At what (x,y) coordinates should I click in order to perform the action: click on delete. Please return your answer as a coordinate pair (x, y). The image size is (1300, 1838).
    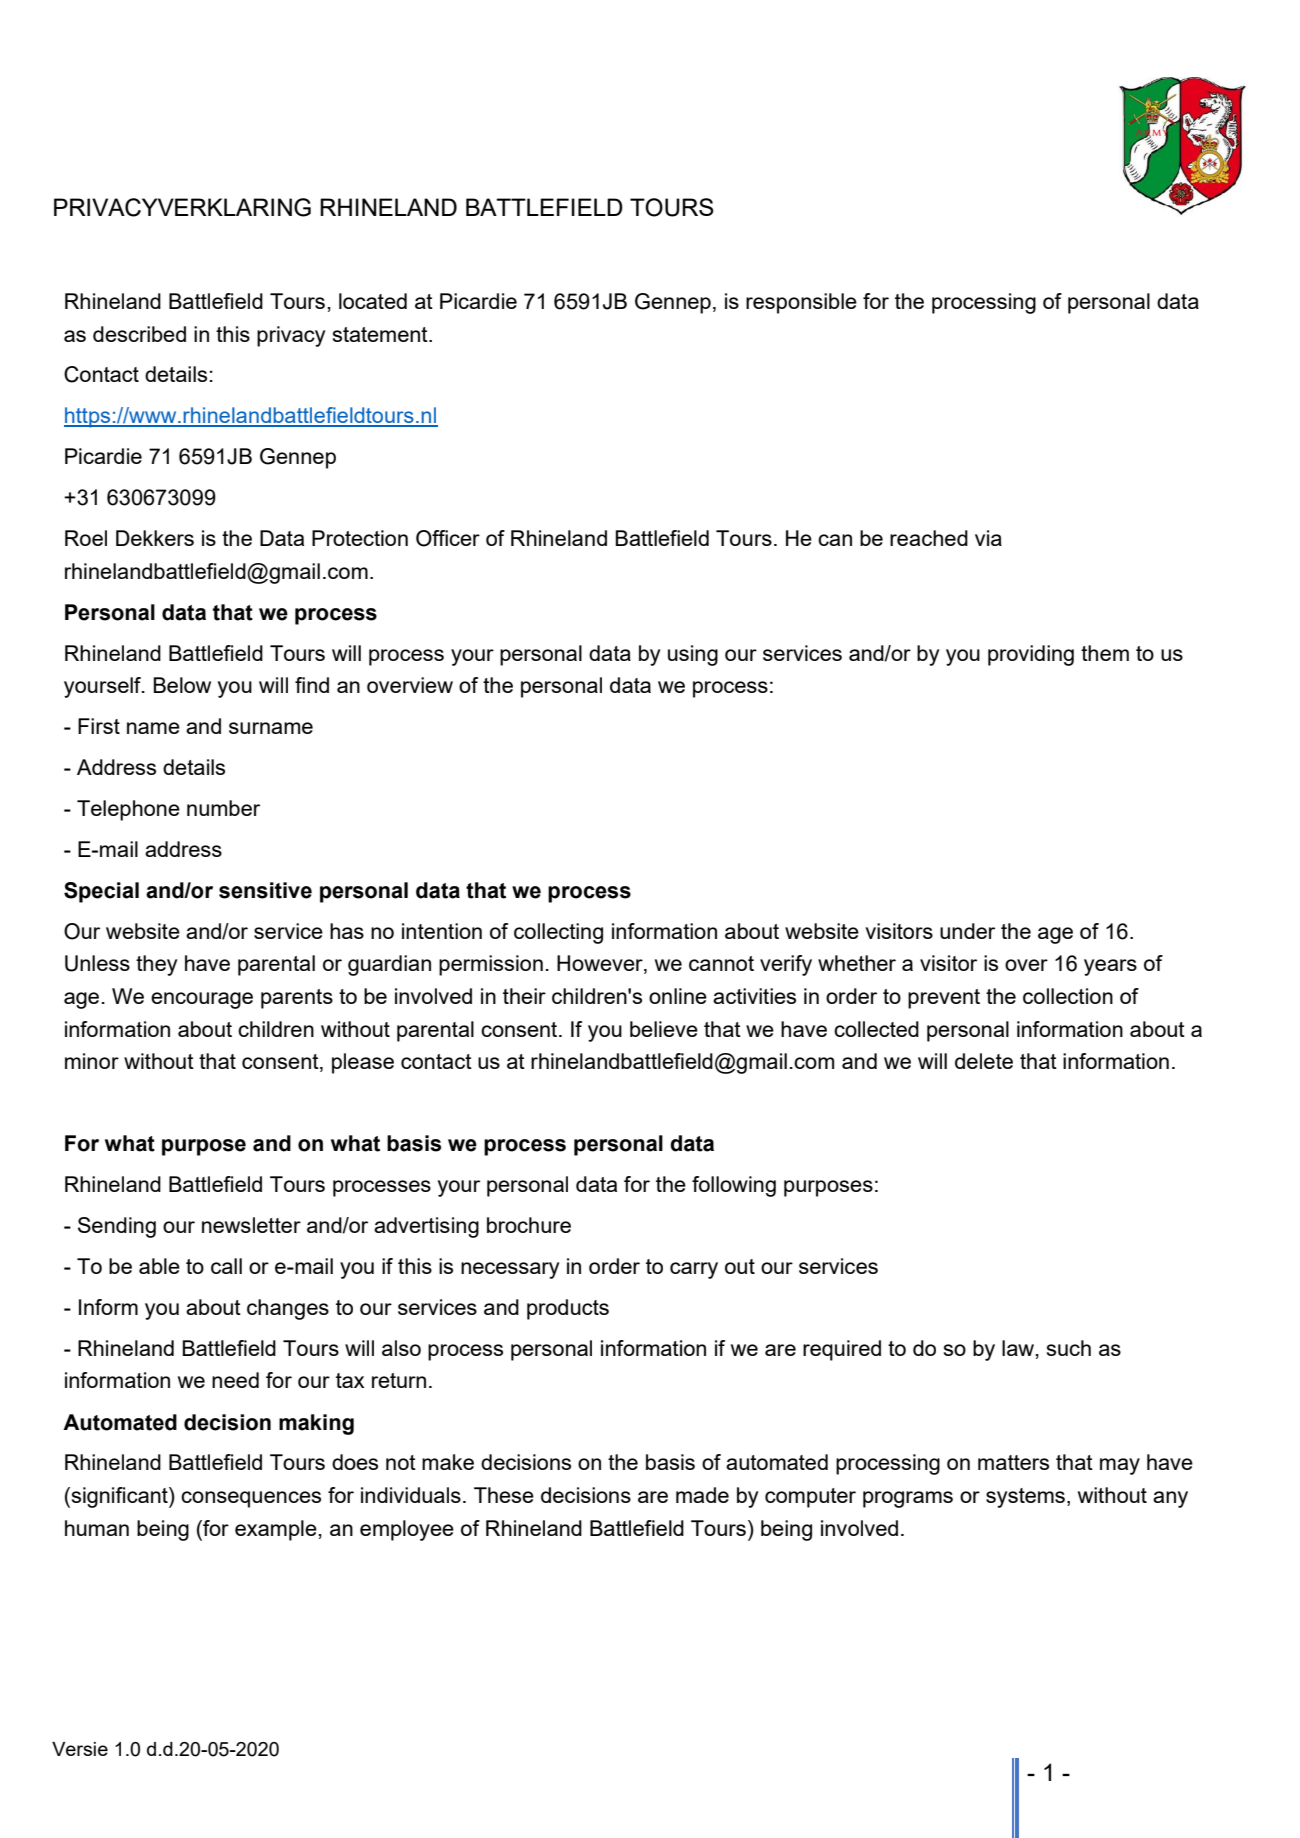
    Looking at the image, I should click on (984, 1061).
